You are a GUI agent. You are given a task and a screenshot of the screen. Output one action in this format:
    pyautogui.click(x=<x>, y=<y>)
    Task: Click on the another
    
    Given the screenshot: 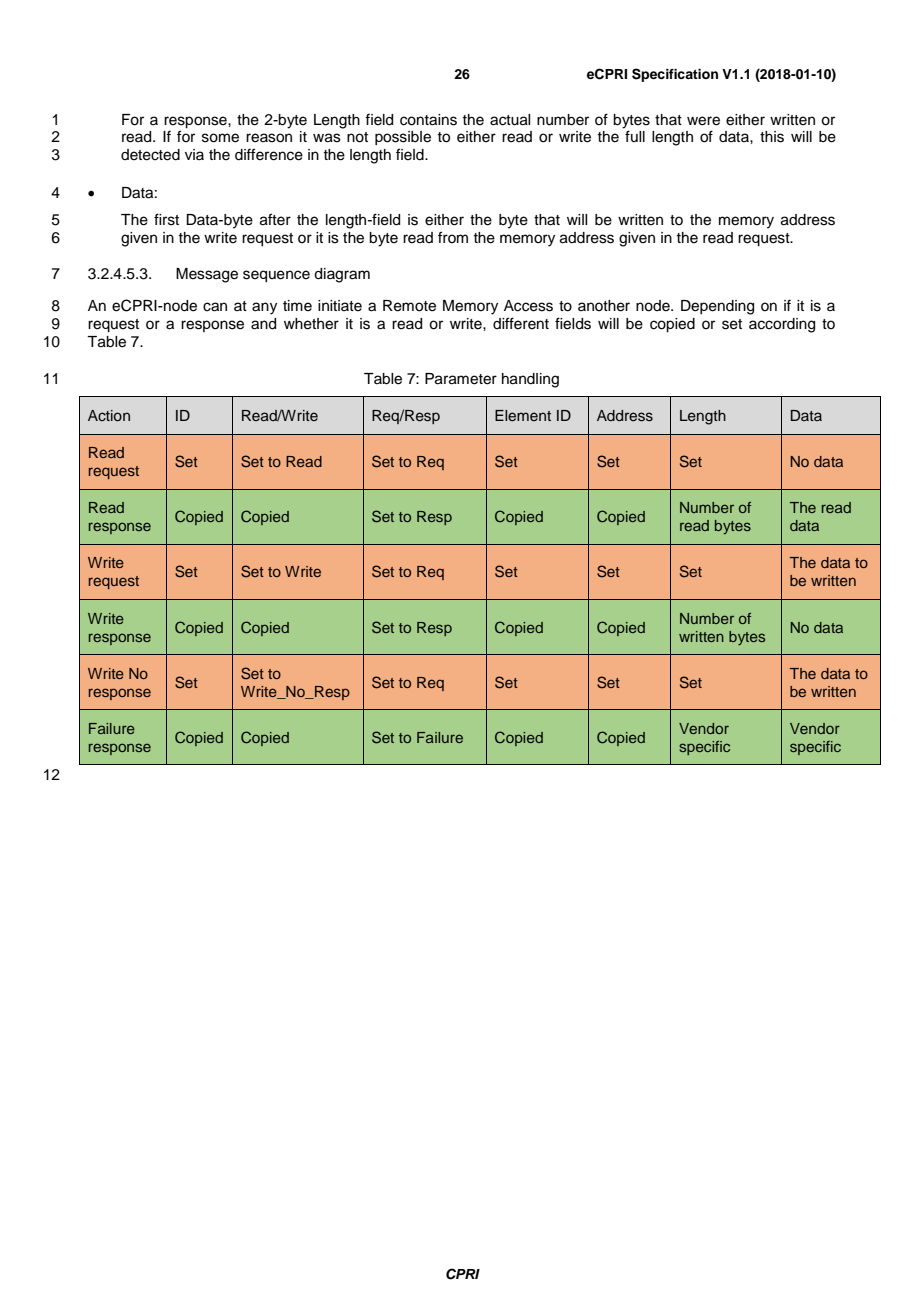 What is the action you would take?
    pyautogui.click(x=604, y=306)
